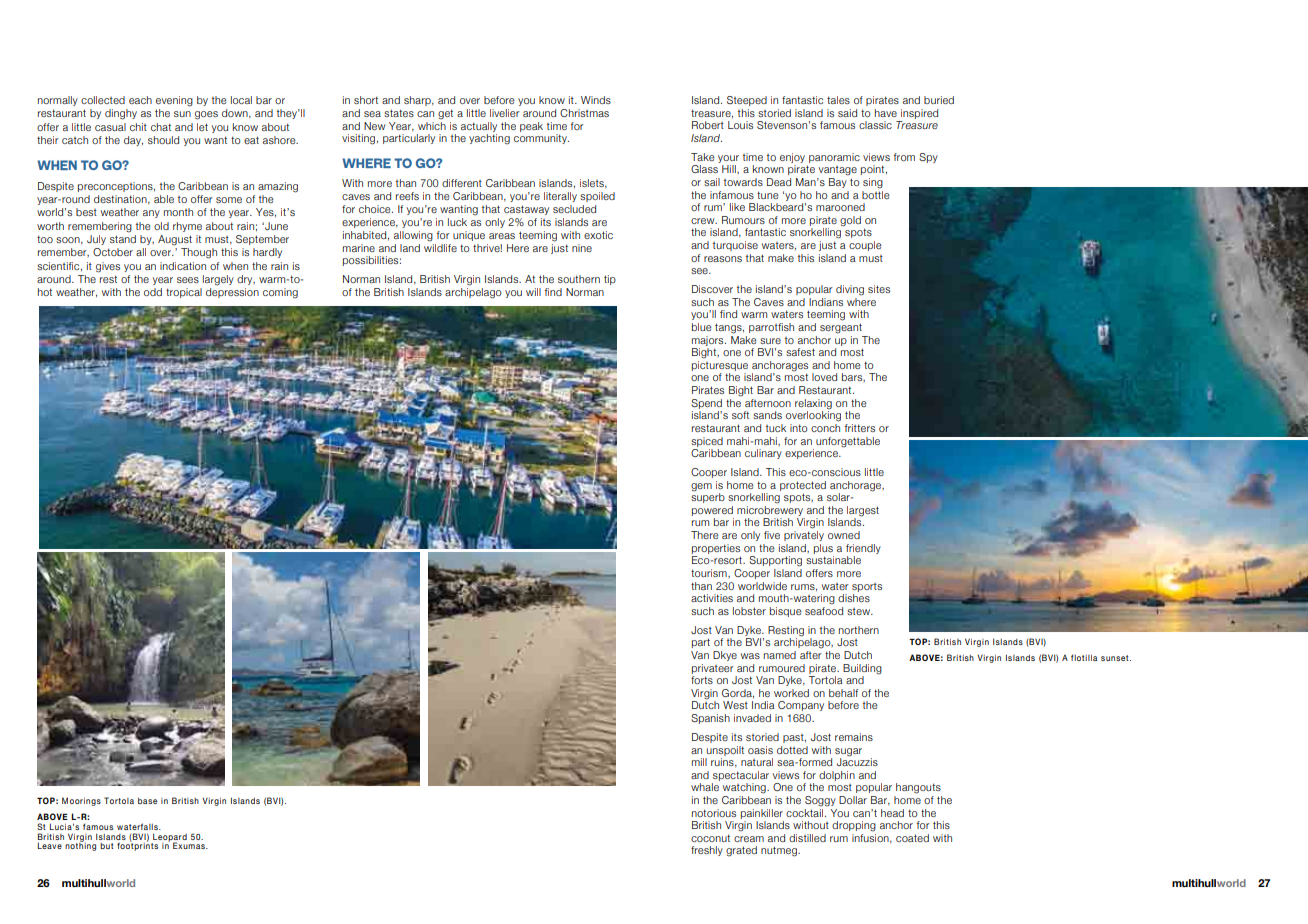  What do you see at coordinates (161, 127) in the screenshot?
I see `chat` at bounding box center [161, 127].
